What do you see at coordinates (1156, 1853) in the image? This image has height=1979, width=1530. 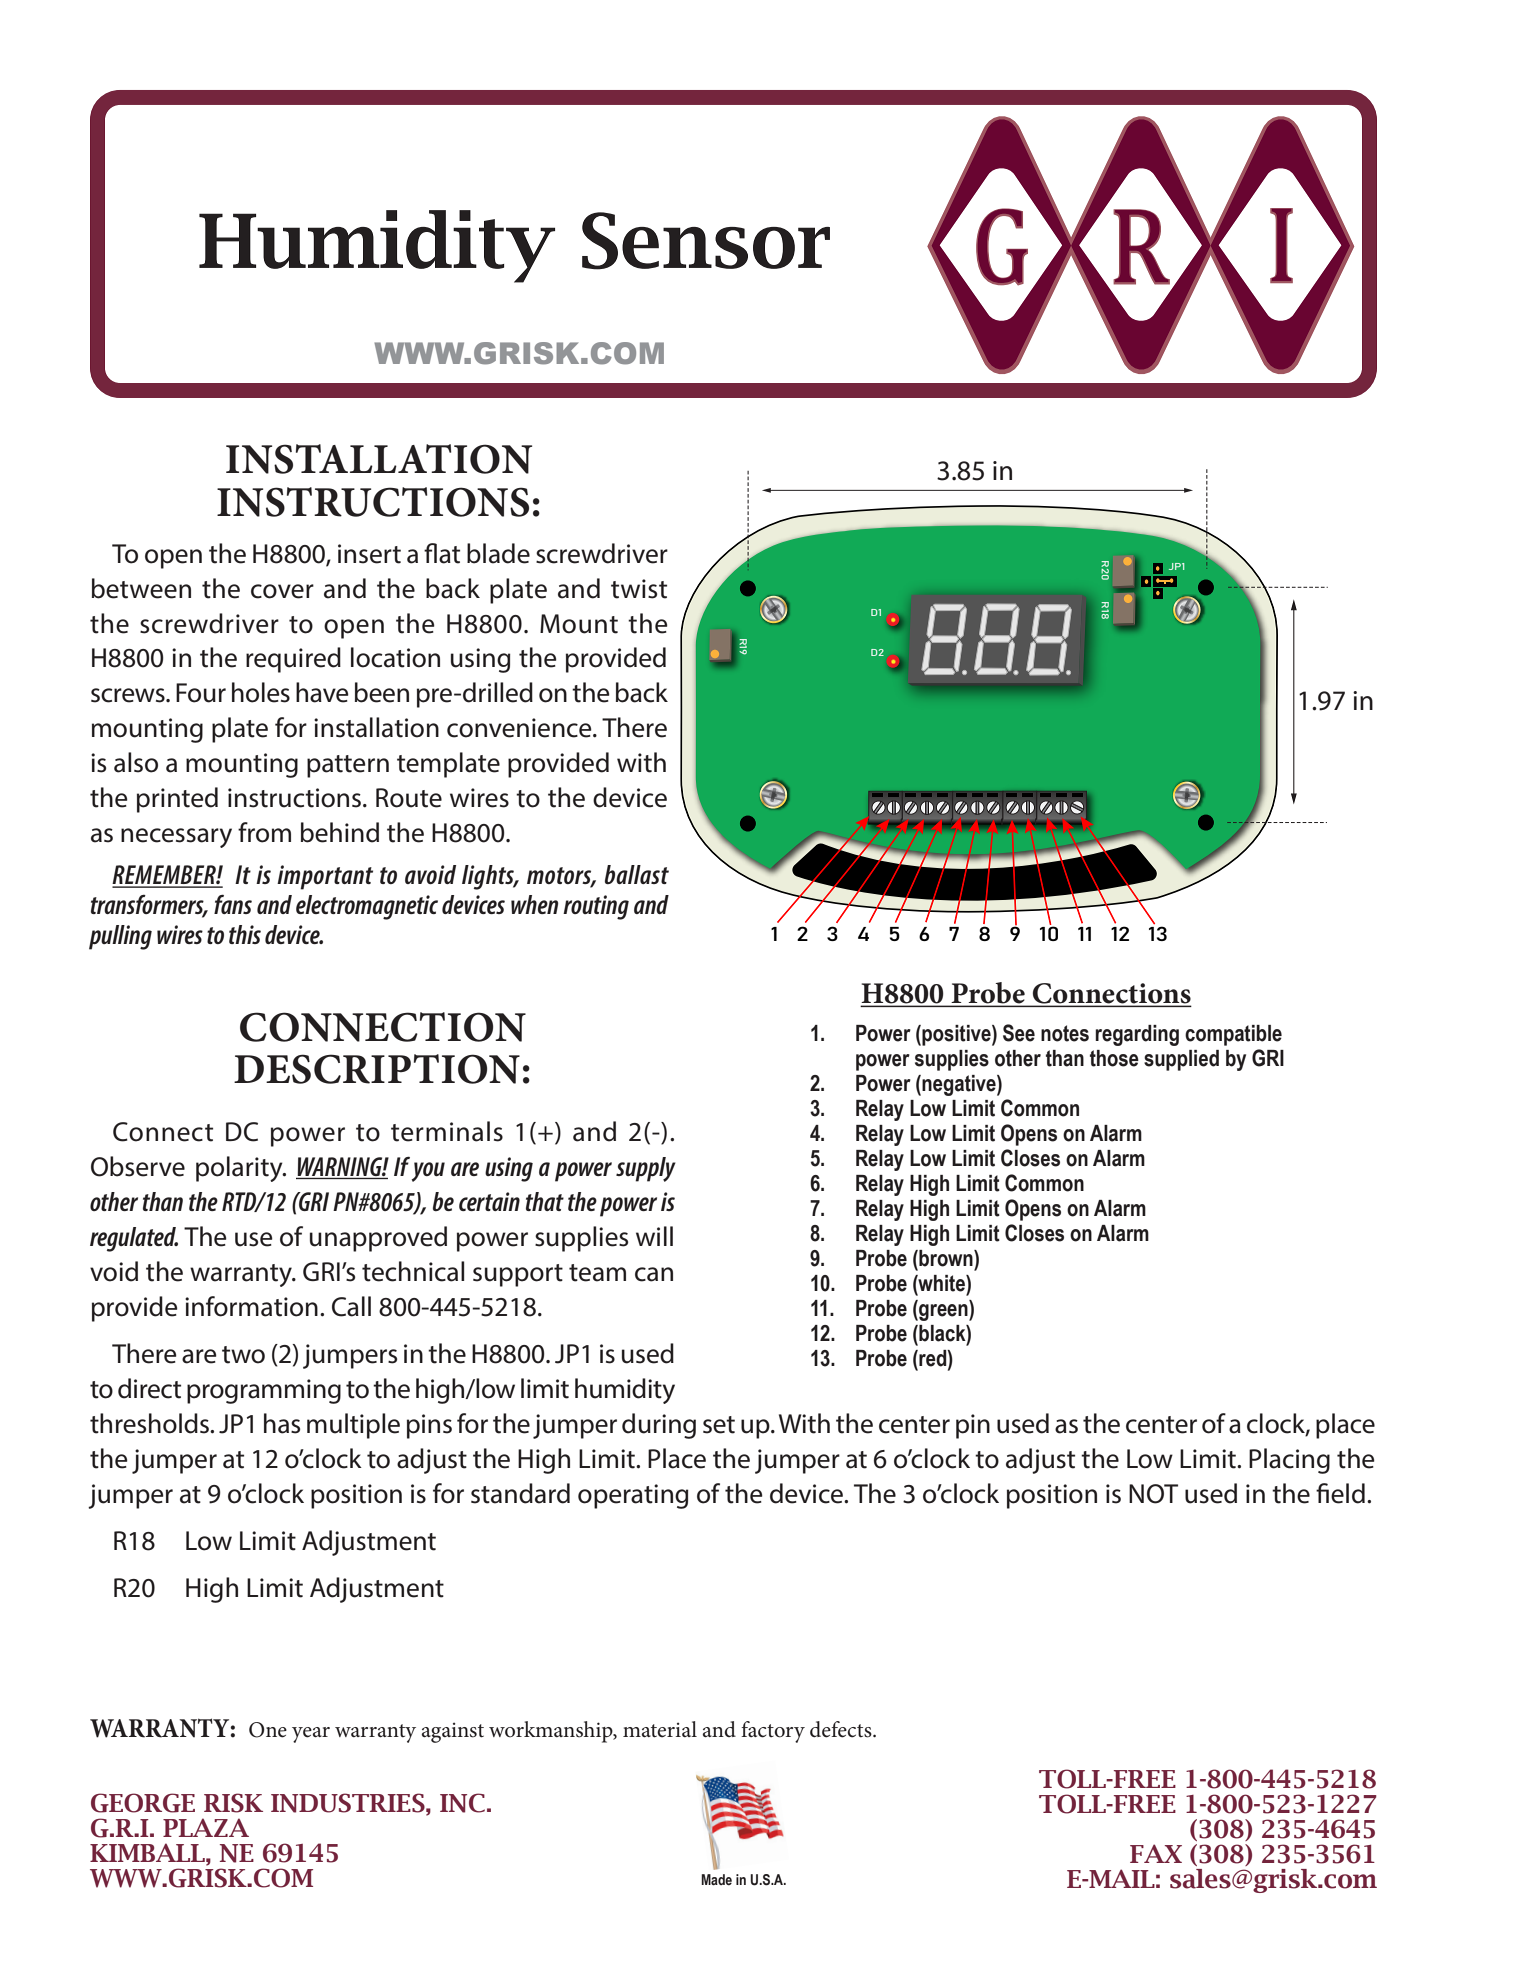 I see `FAX` at bounding box center [1156, 1853].
